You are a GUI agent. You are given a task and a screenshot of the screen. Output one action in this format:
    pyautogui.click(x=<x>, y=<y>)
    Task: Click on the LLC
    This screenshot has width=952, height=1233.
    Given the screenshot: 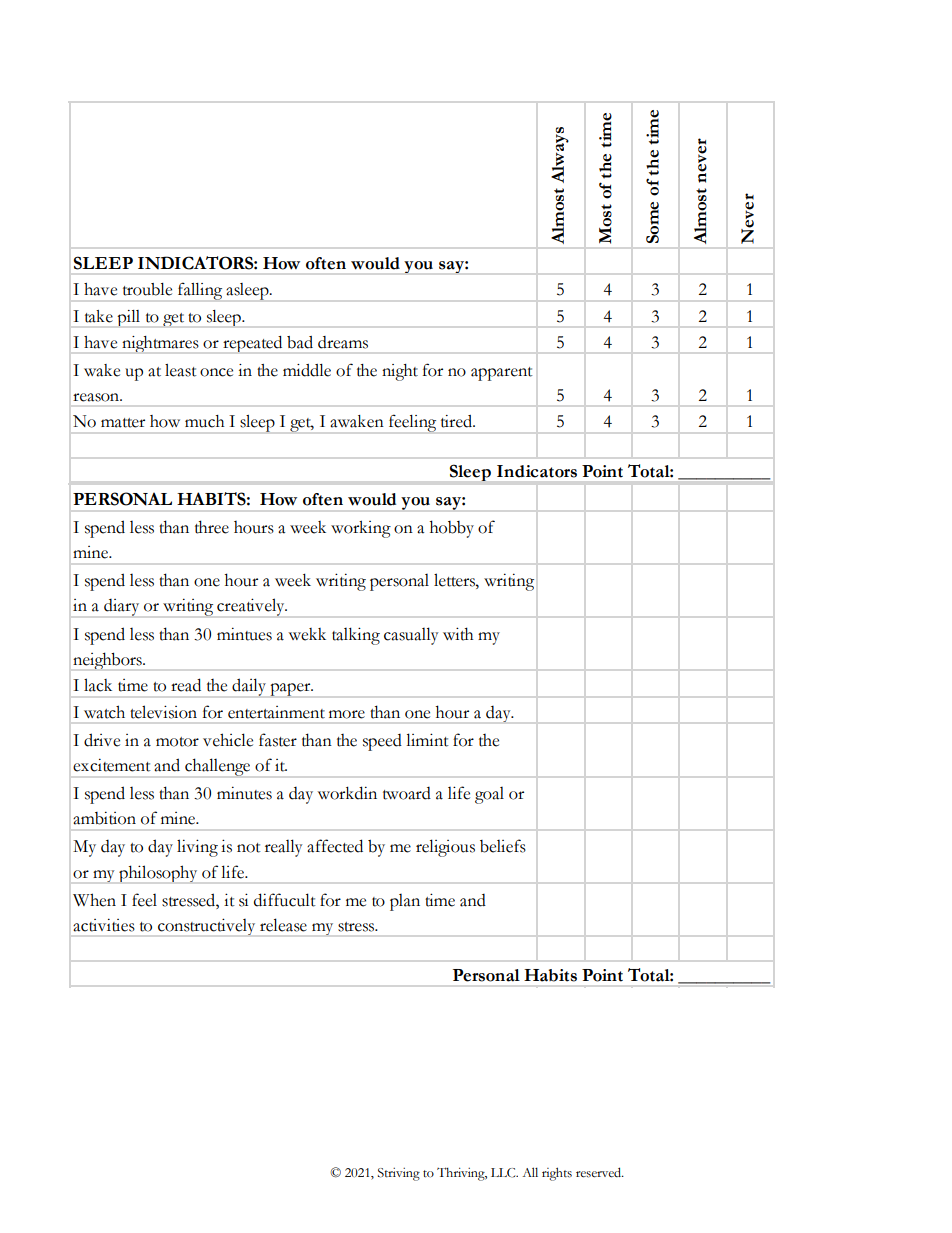 What is the action you would take?
    pyautogui.click(x=504, y=1173)
